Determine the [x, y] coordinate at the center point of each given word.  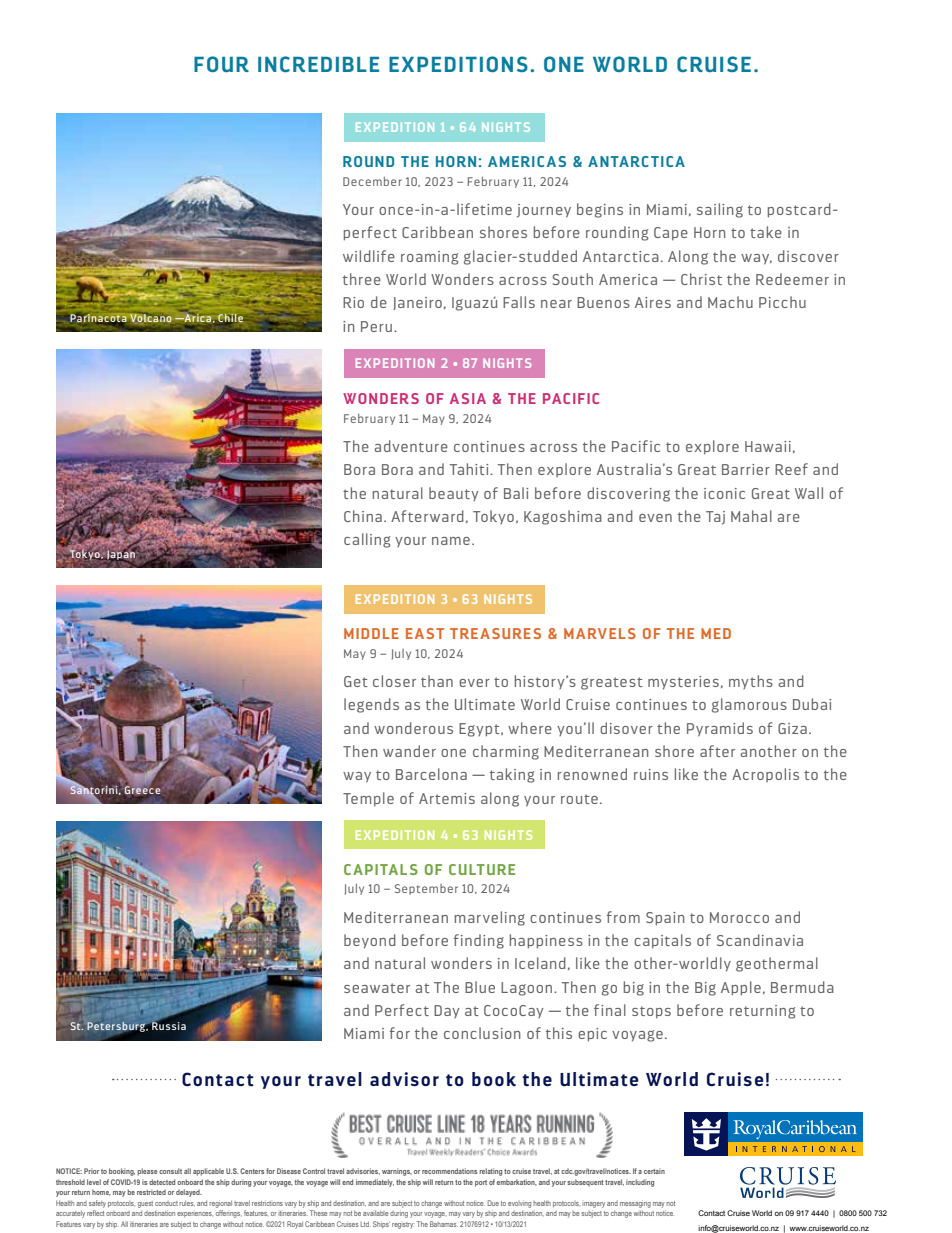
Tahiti [470, 469]
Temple [368, 799]
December [372, 181]
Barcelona [431, 774]
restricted [151, 1192]
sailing [720, 210]
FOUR [221, 64]
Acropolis [765, 775]
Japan [121, 555]
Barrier [746, 469]
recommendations [449, 1171]
